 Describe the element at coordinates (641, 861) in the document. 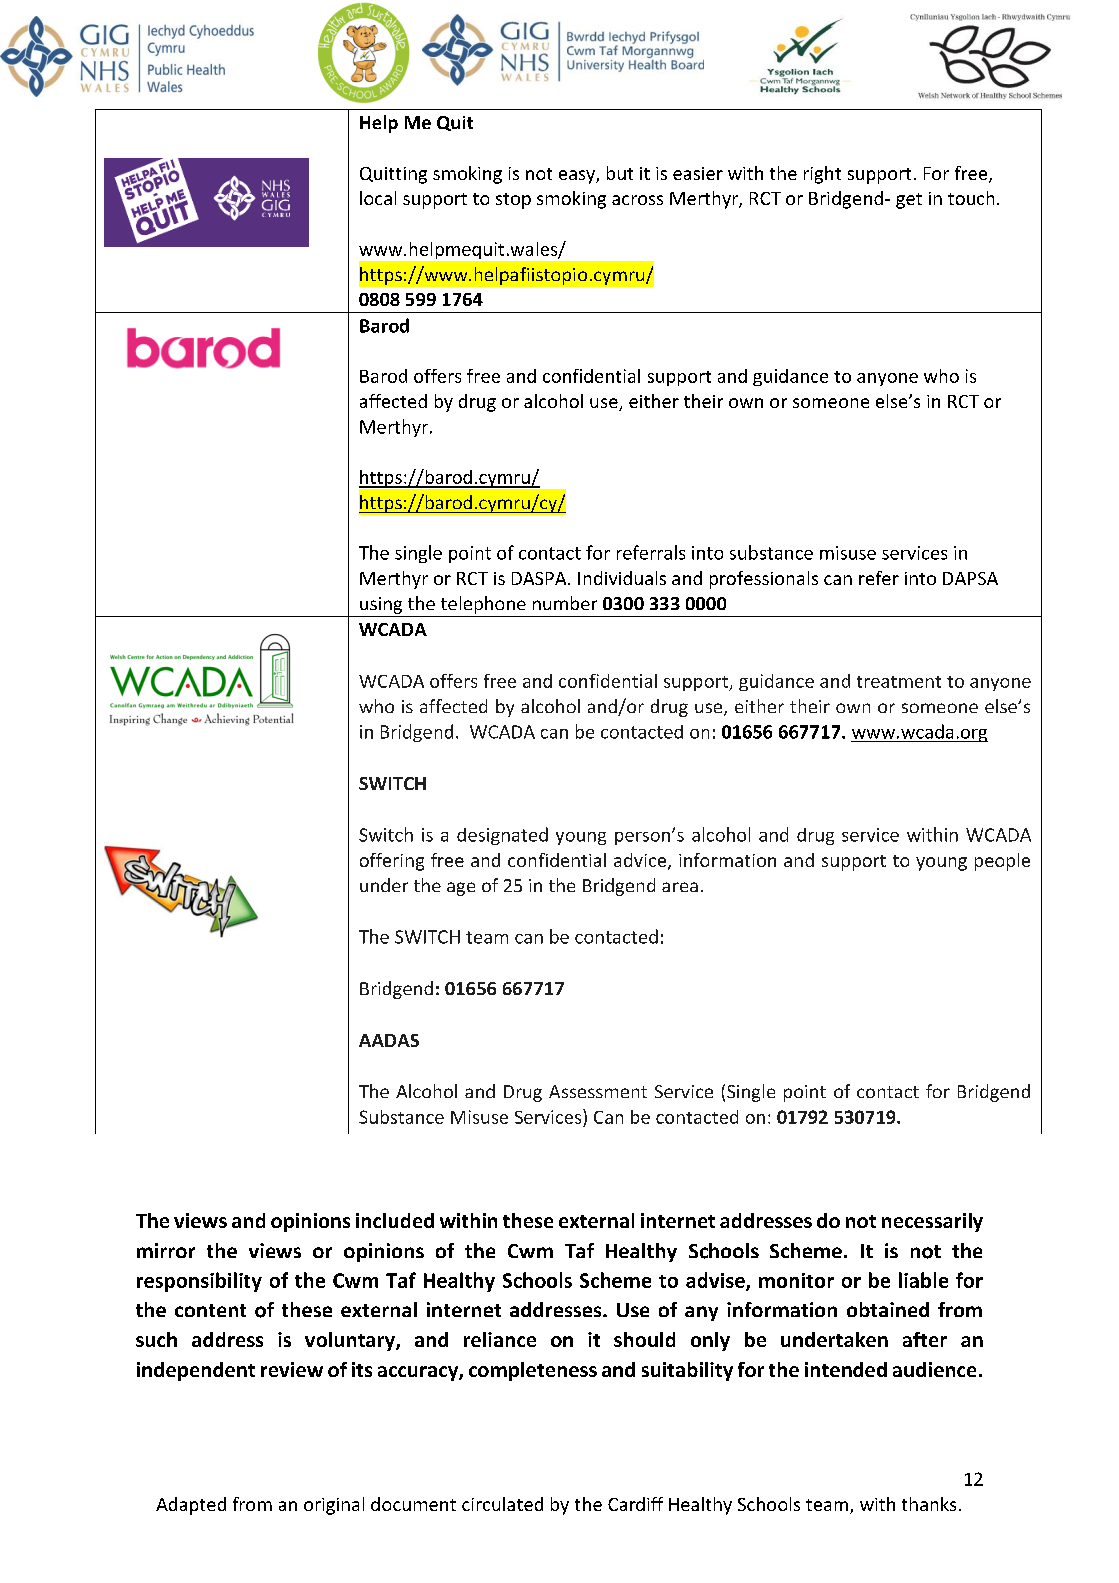

I see `advice` at that location.
